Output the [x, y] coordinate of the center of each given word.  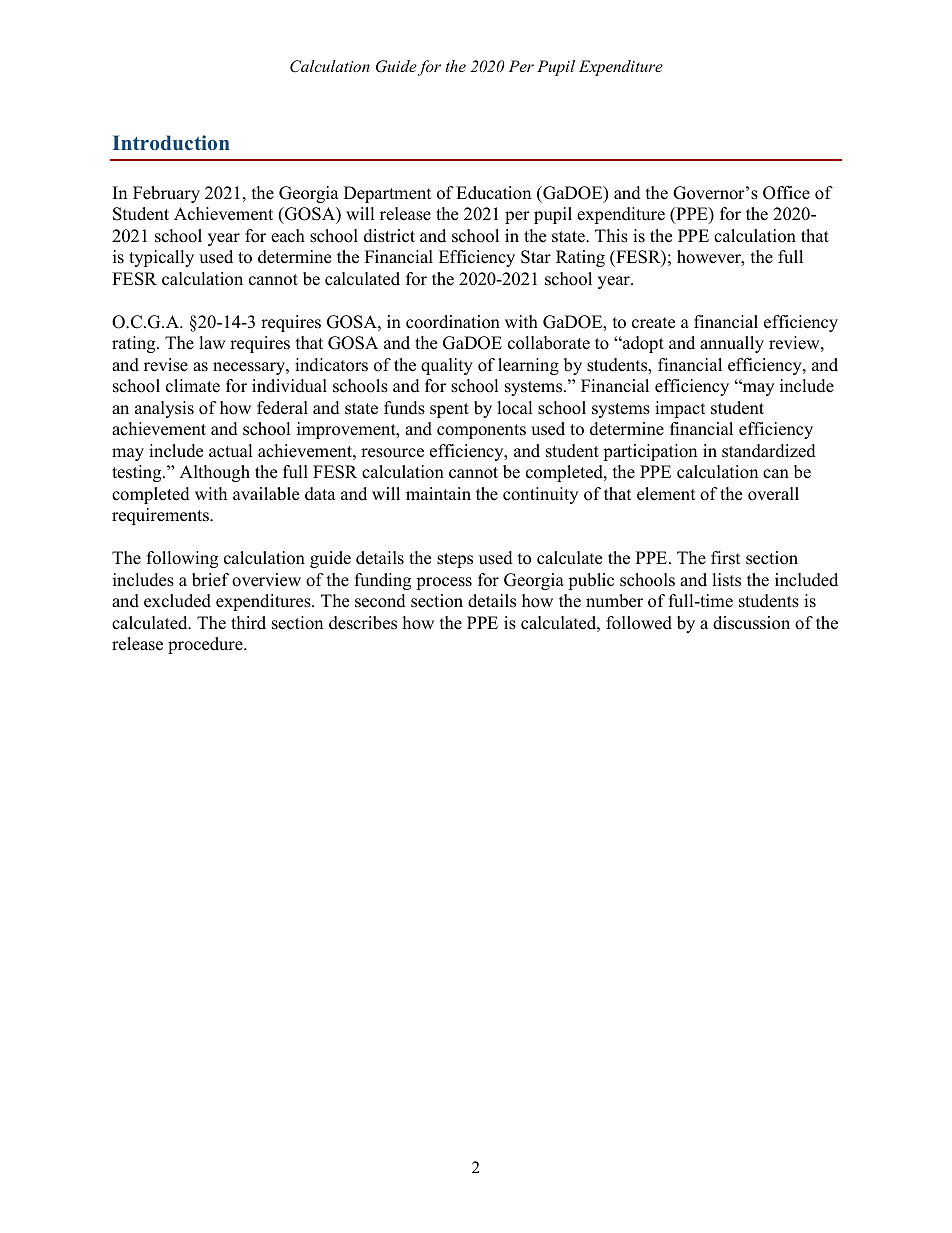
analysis [164, 409]
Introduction [171, 143]
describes [363, 623]
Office [786, 193]
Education [493, 193]
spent [449, 410]
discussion [751, 623]
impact [680, 409]
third [248, 623]
